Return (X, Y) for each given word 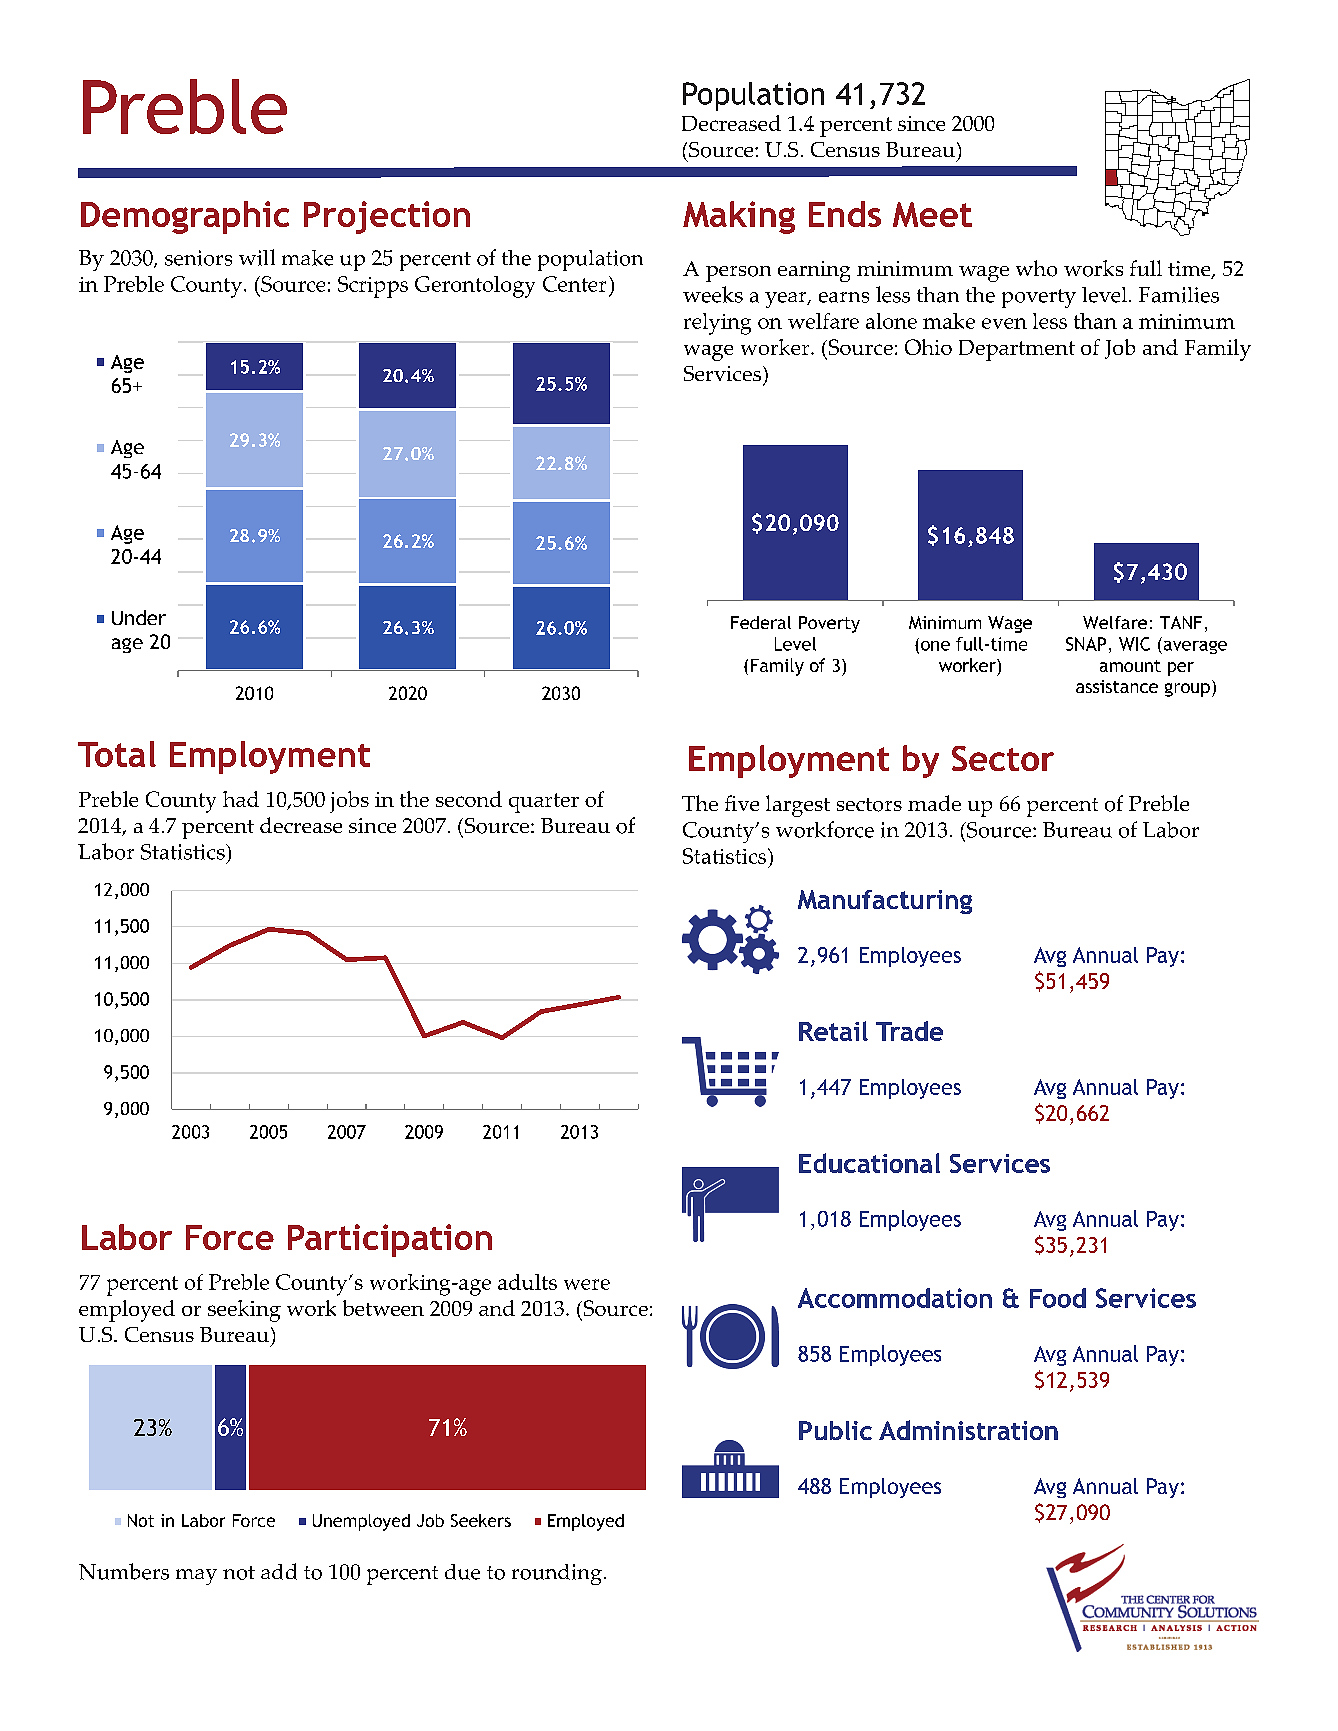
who (1036, 268)
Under (139, 617)
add (279, 1571)
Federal (761, 622)
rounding (557, 1574)
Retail (833, 1031)
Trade (909, 1031)
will (257, 257)
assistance (1117, 686)
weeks (713, 294)
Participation (390, 1240)
